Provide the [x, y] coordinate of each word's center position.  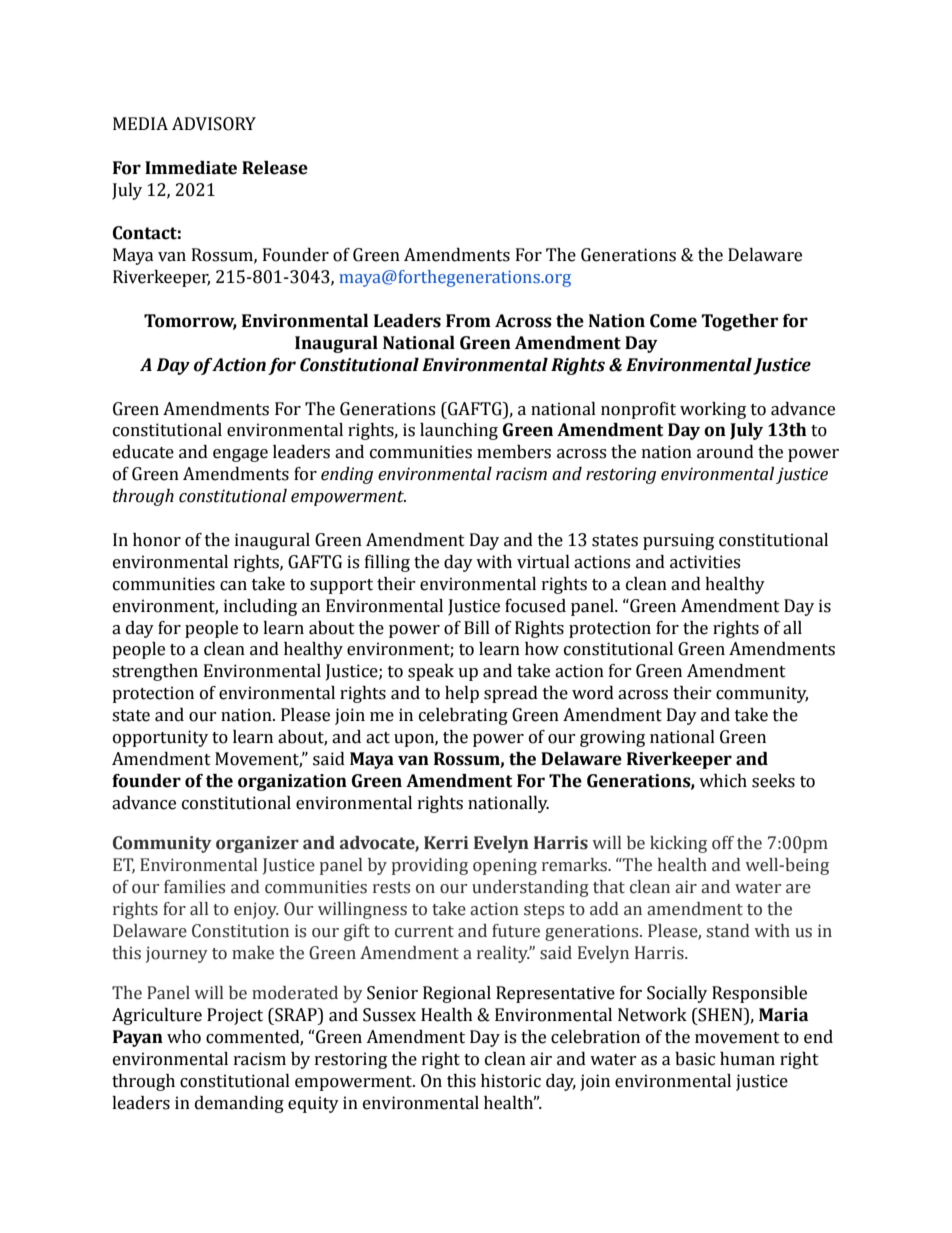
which [723, 781]
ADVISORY [214, 124]
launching [459, 431]
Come [673, 321]
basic [695, 1059]
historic [511, 1081]
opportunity [160, 738]
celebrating [463, 716]
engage [240, 455]
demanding [239, 1104]
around [725, 452]
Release [275, 168]
